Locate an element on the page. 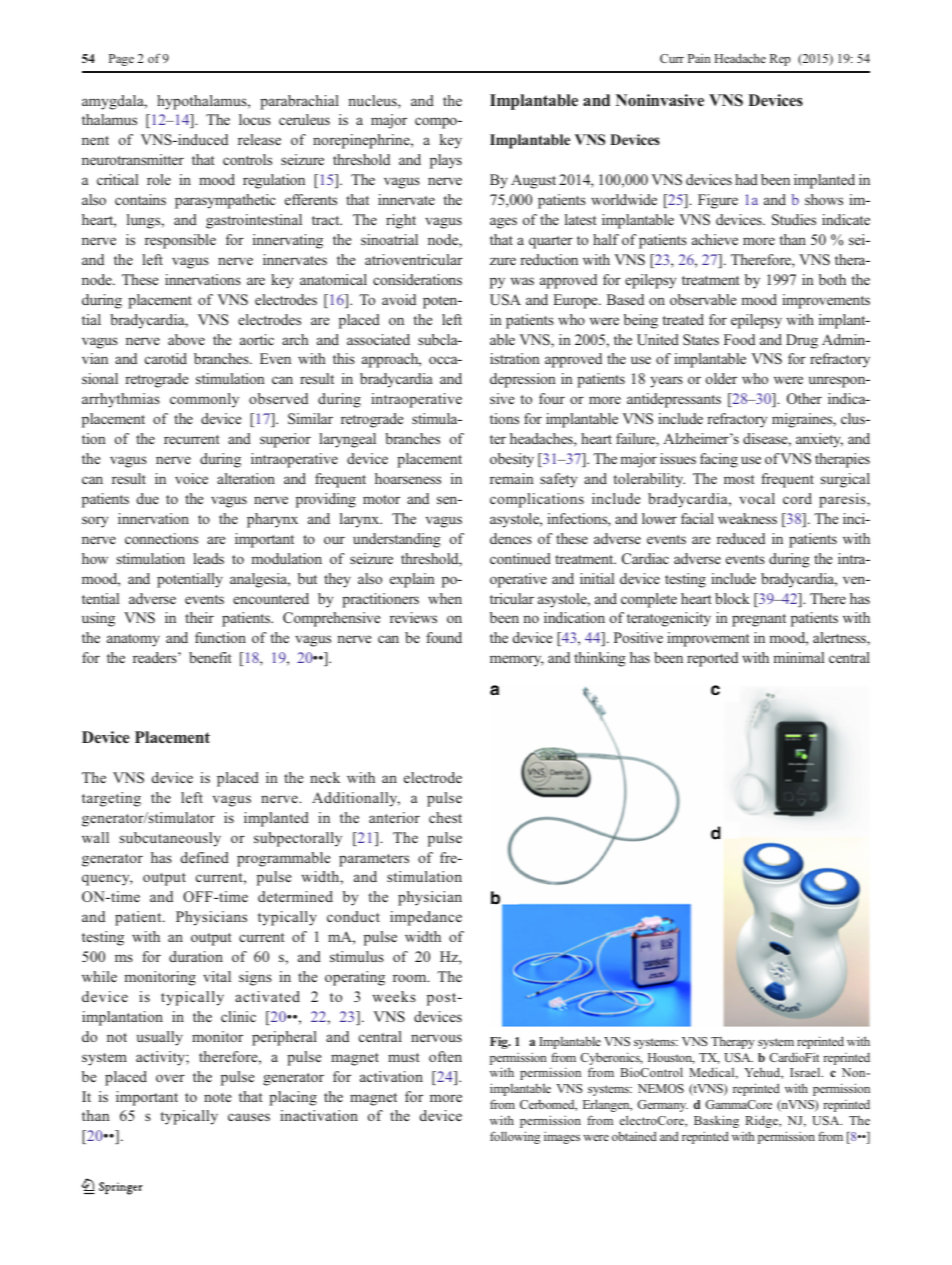 The width and height of the document is (952, 1265). Pain is located at coordinates (699, 58).
